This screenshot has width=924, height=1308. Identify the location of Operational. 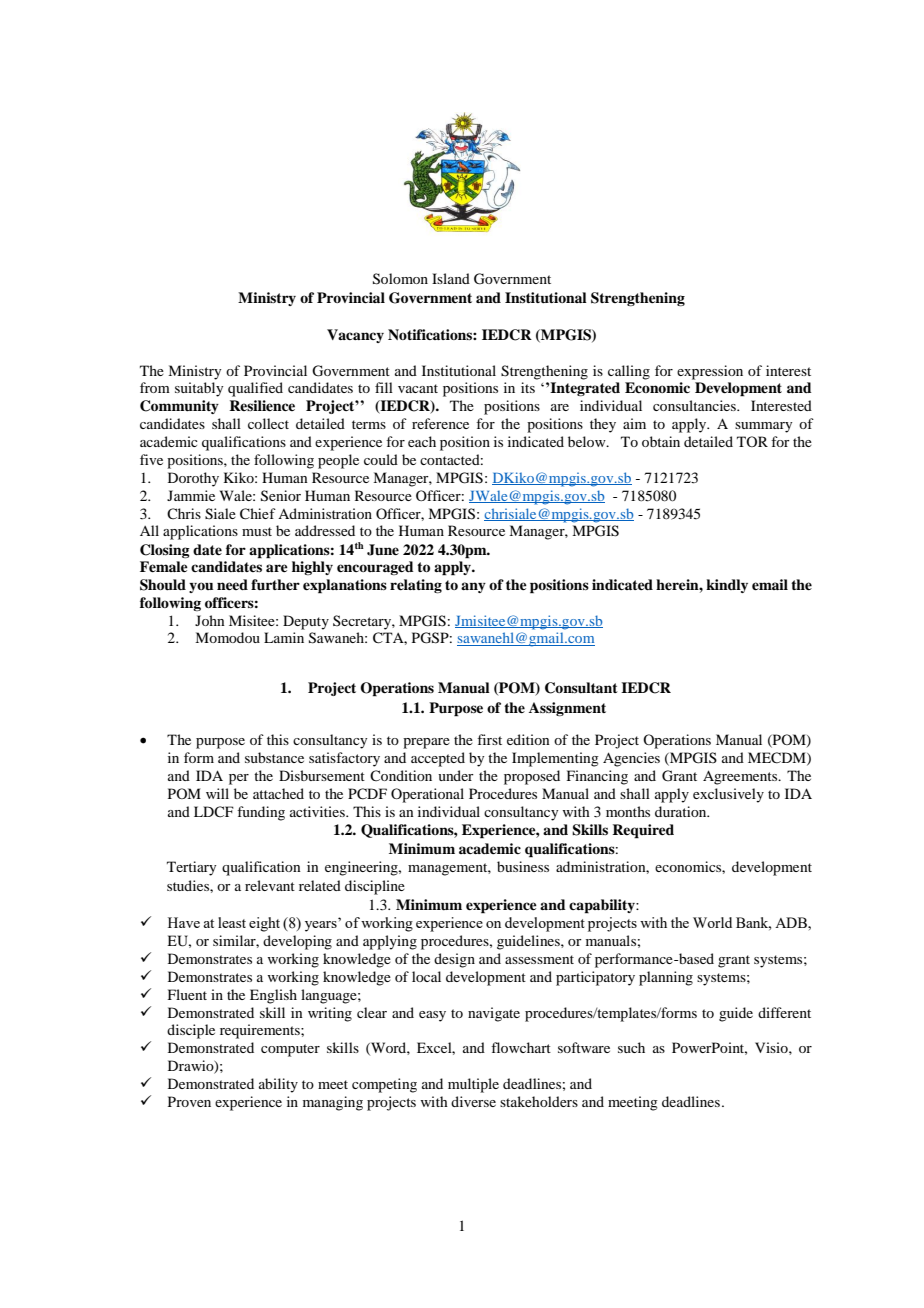
(427, 795).
